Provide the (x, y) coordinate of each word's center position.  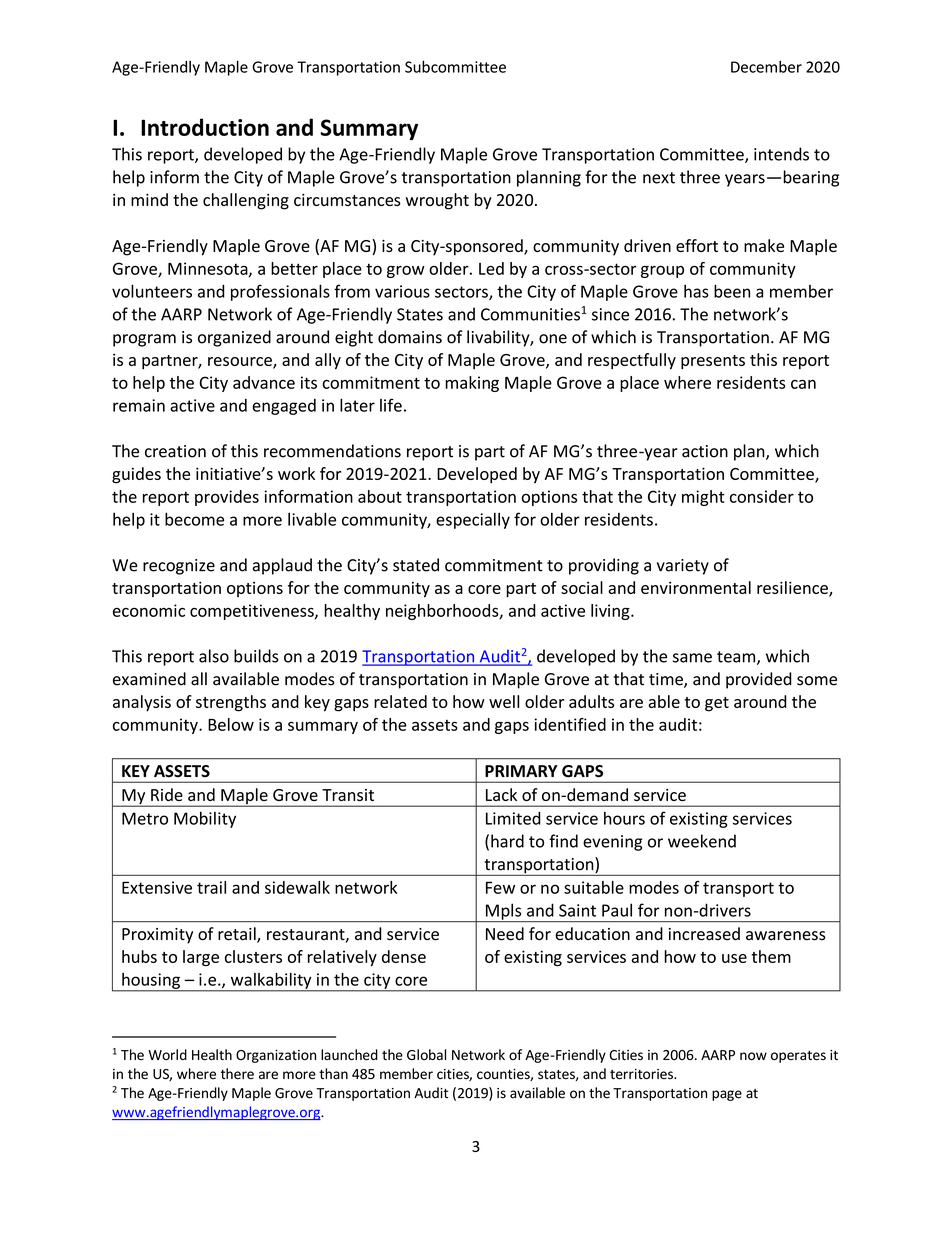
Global (426, 1055)
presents (713, 362)
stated (416, 565)
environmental (696, 587)
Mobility (205, 819)
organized (234, 338)
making (472, 384)
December (766, 67)
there (237, 1074)
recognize (179, 567)
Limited (513, 818)
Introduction (205, 127)
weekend (702, 841)
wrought (437, 201)
